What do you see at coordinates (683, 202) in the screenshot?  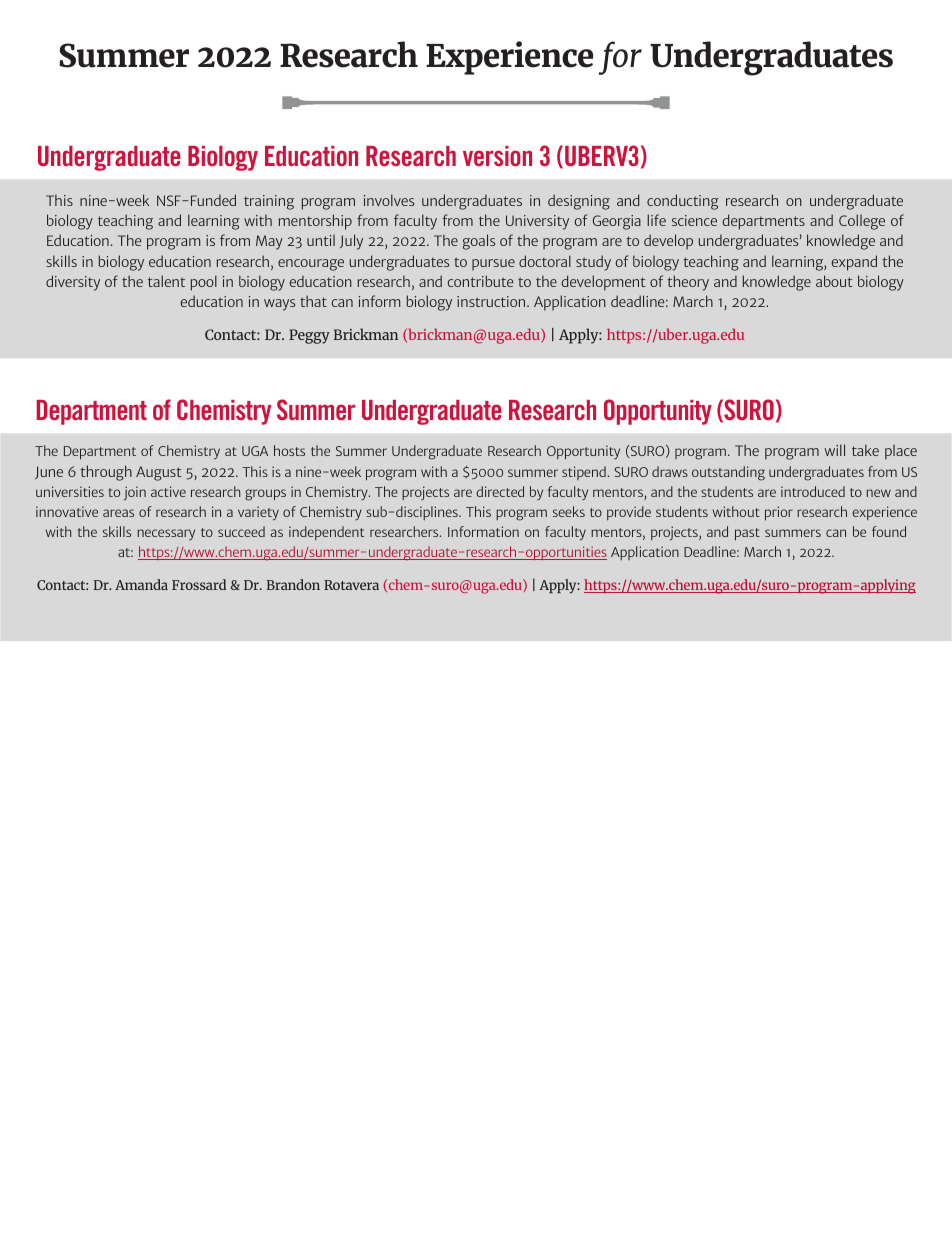 I see `conducting` at bounding box center [683, 202].
